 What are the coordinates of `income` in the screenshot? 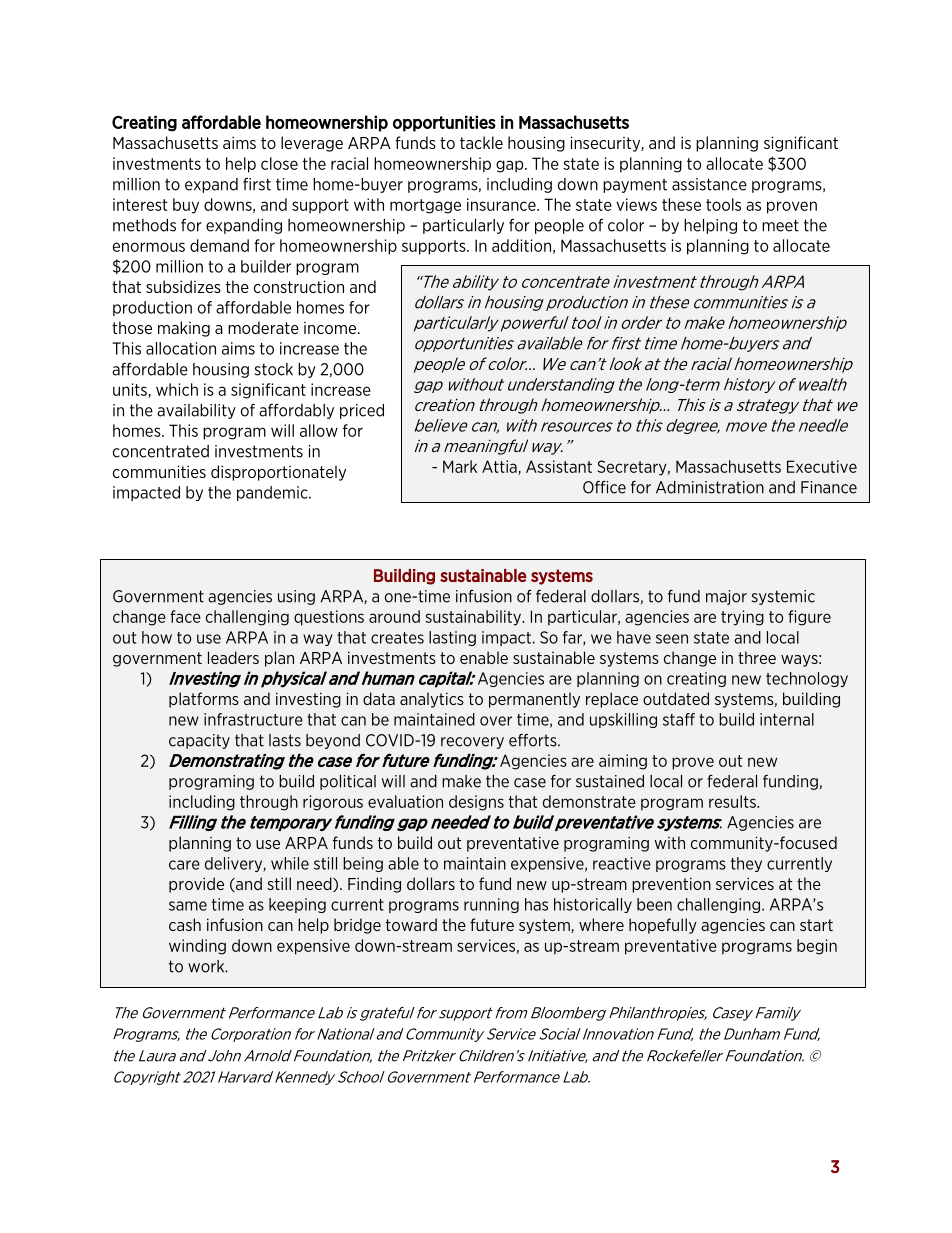 It's located at (331, 328).
